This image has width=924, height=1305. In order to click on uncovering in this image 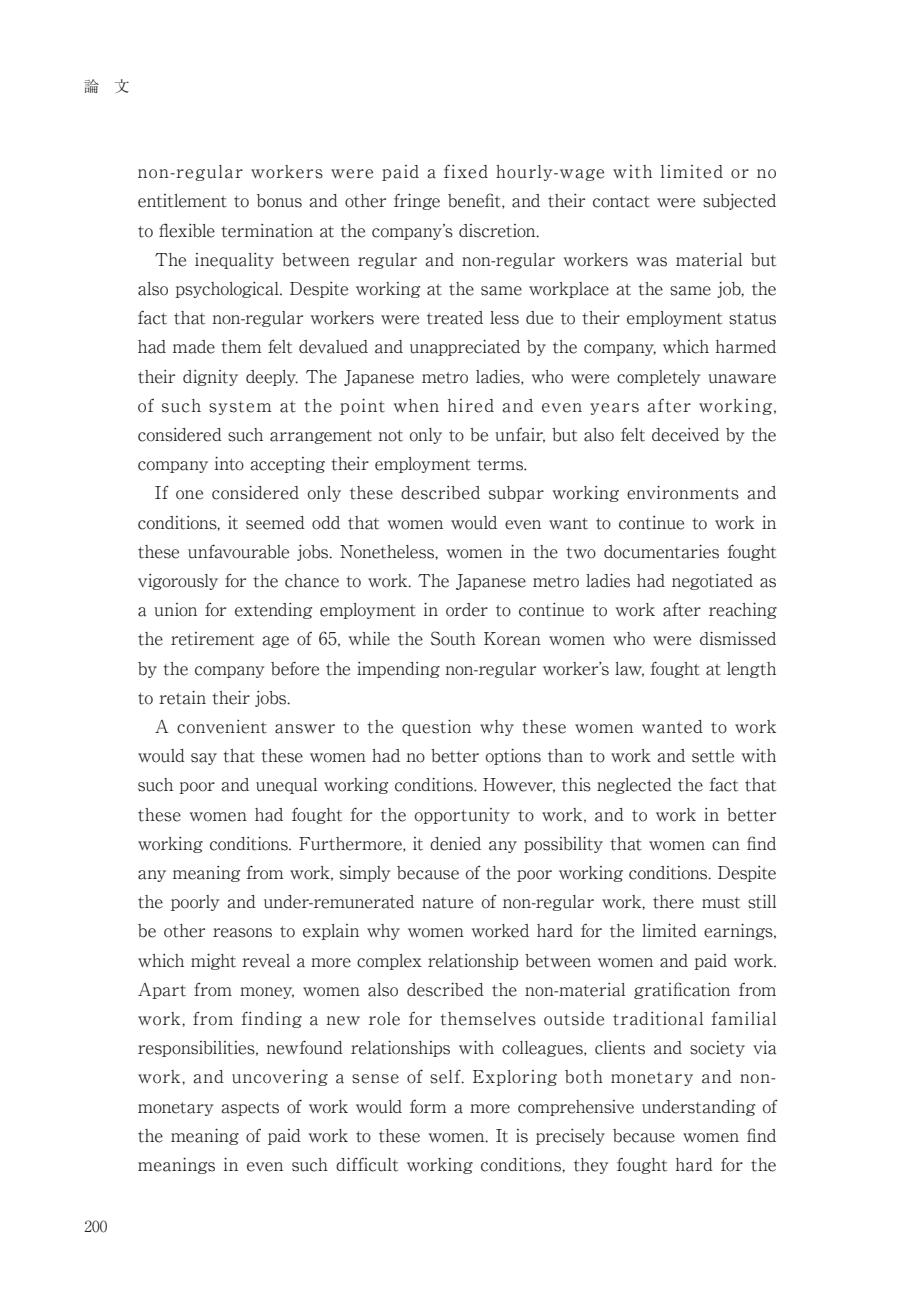, I will do `click(280, 1077)`.
